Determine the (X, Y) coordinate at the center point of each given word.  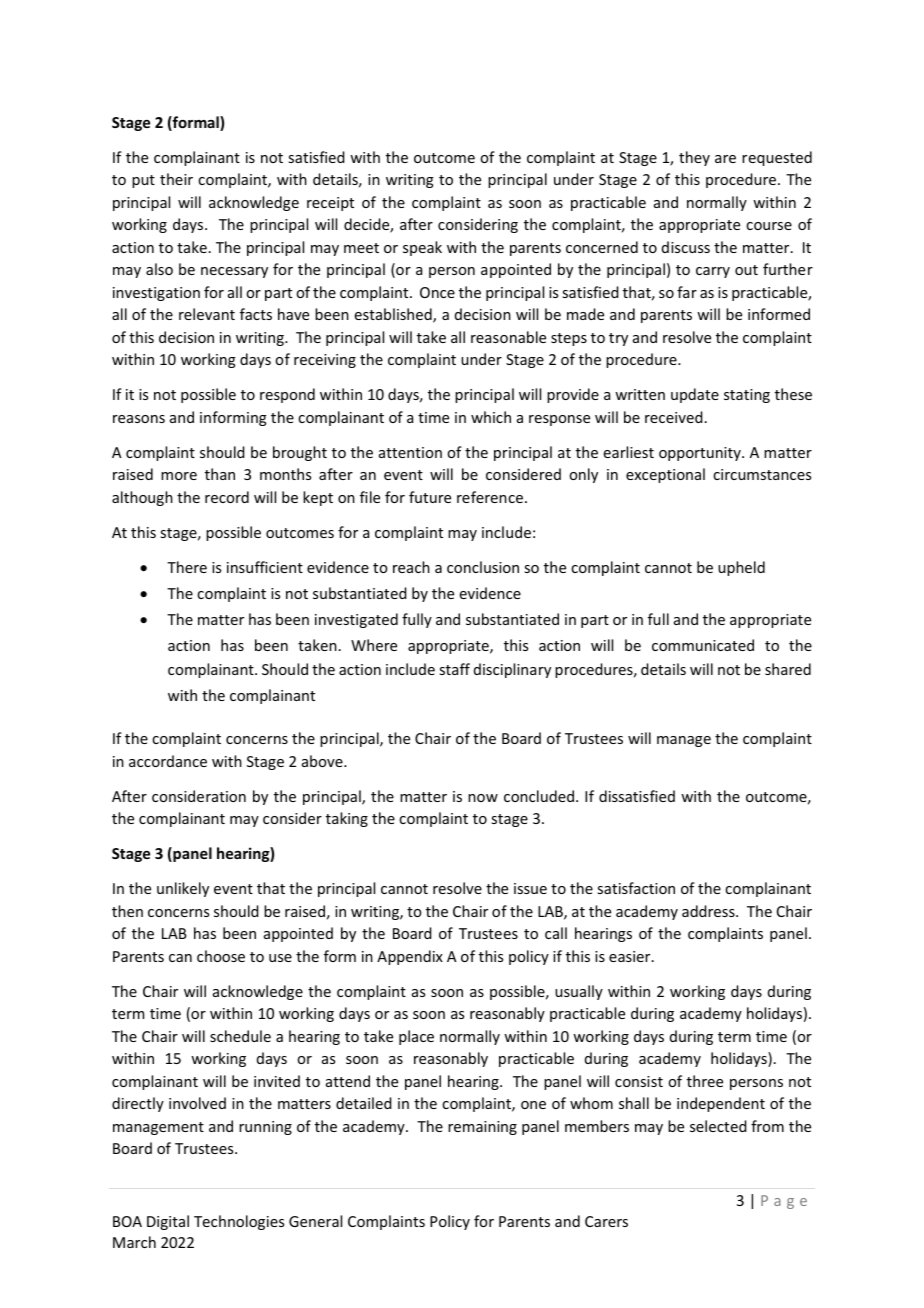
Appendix (410, 957)
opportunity (701, 454)
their (176, 179)
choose (221, 956)
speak (422, 248)
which (491, 417)
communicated (703, 645)
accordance (168, 761)
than (220, 474)
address (709, 911)
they (694, 158)
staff (454, 669)
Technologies (239, 1222)
